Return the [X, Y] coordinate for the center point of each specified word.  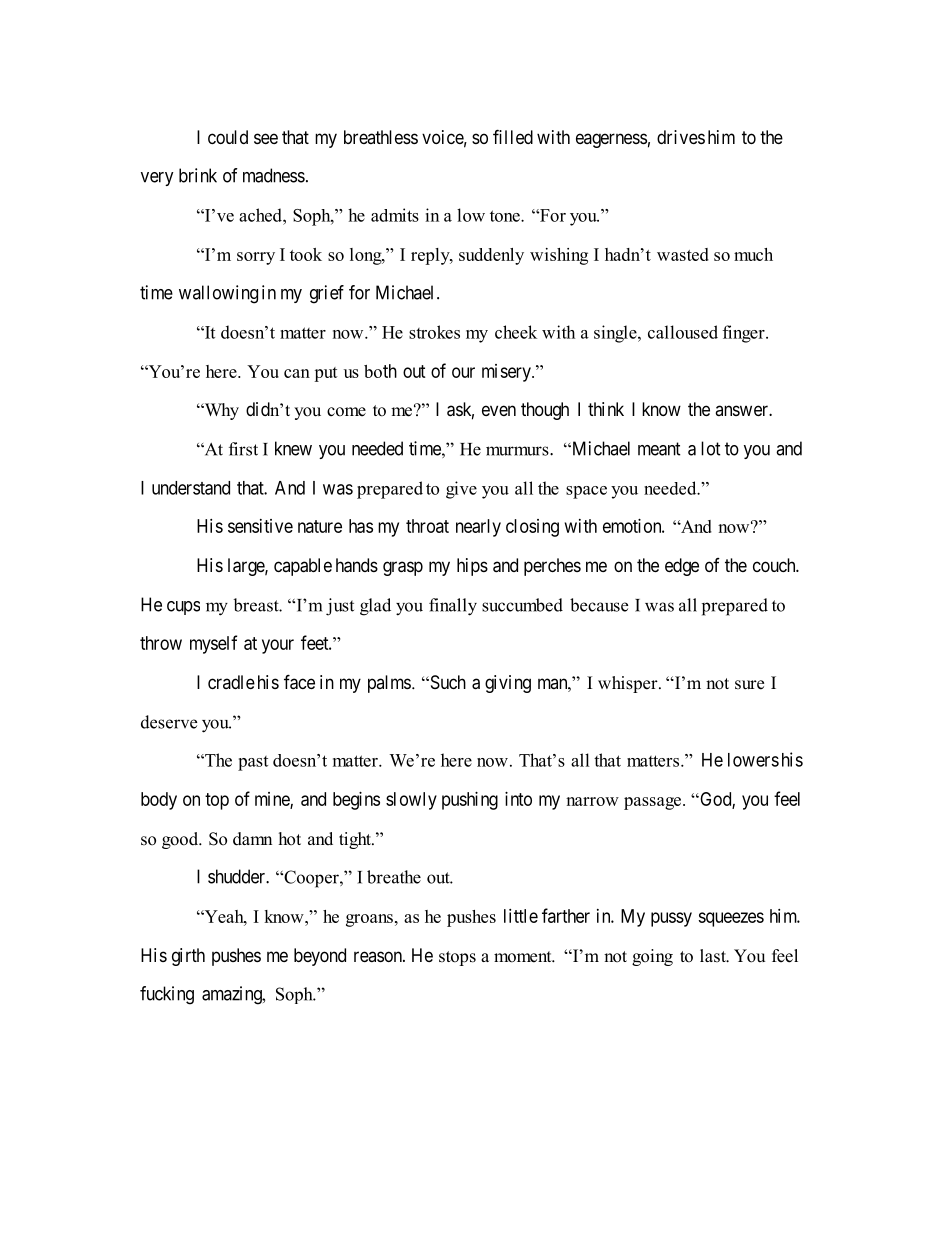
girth [188, 957]
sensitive [260, 526]
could [228, 137]
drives [681, 137]
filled [513, 136]
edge [682, 567]
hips [472, 567]
